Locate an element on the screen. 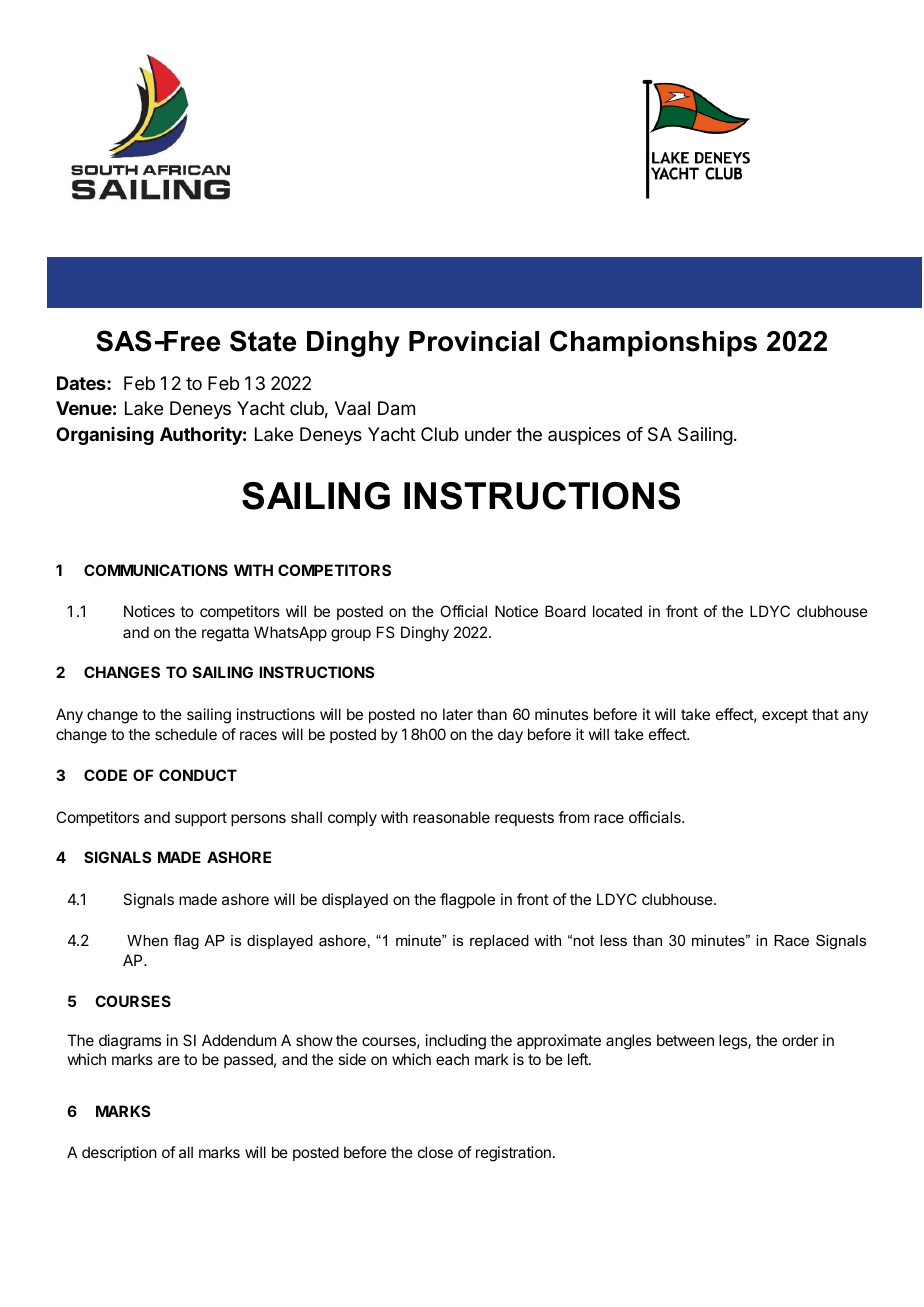 The width and height of the screenshot is (924, 1307). schedule is located at coordinates (186, 734).
